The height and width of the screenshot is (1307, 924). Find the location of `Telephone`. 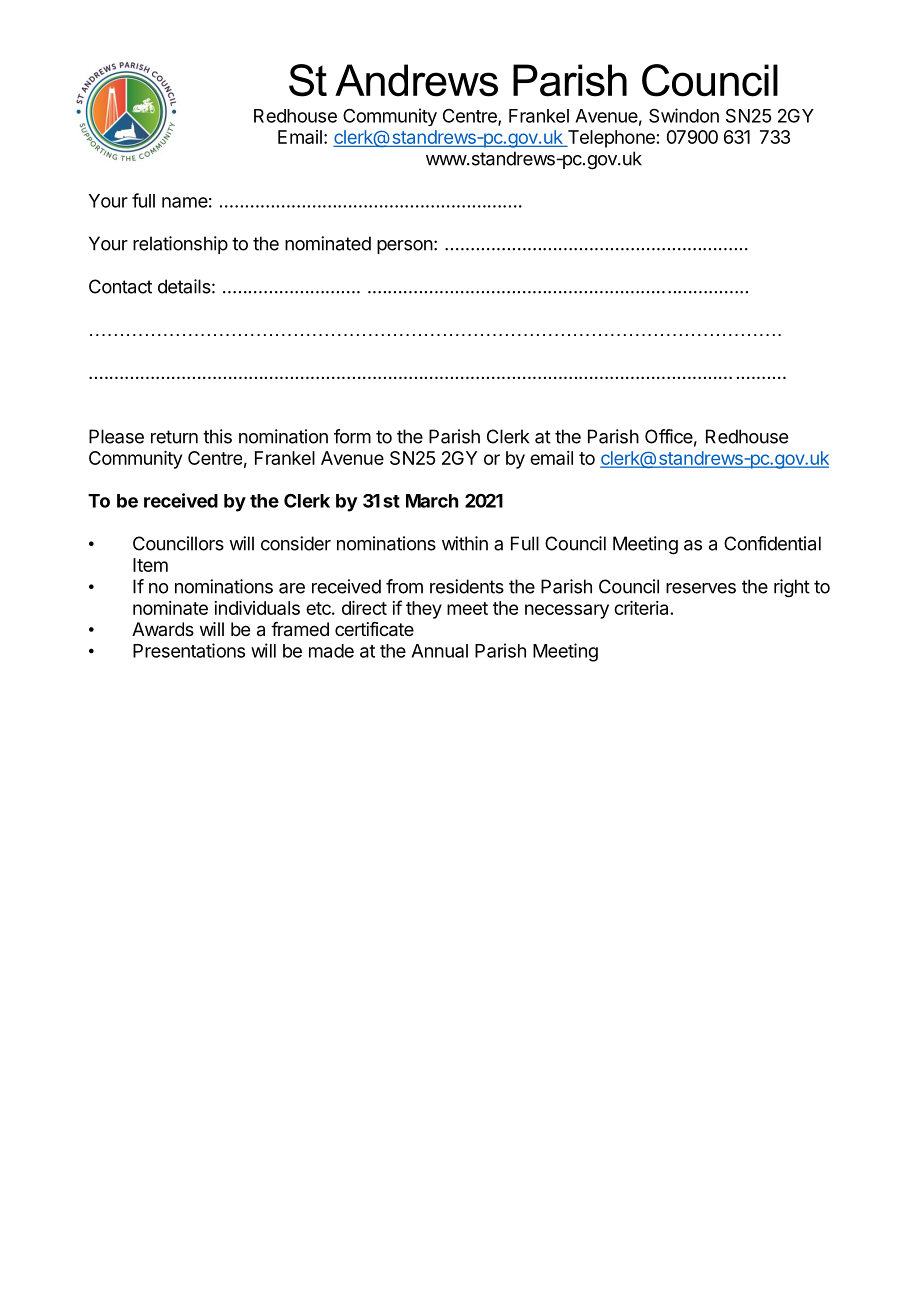

Telephone is located at coordinates (610, 139).
